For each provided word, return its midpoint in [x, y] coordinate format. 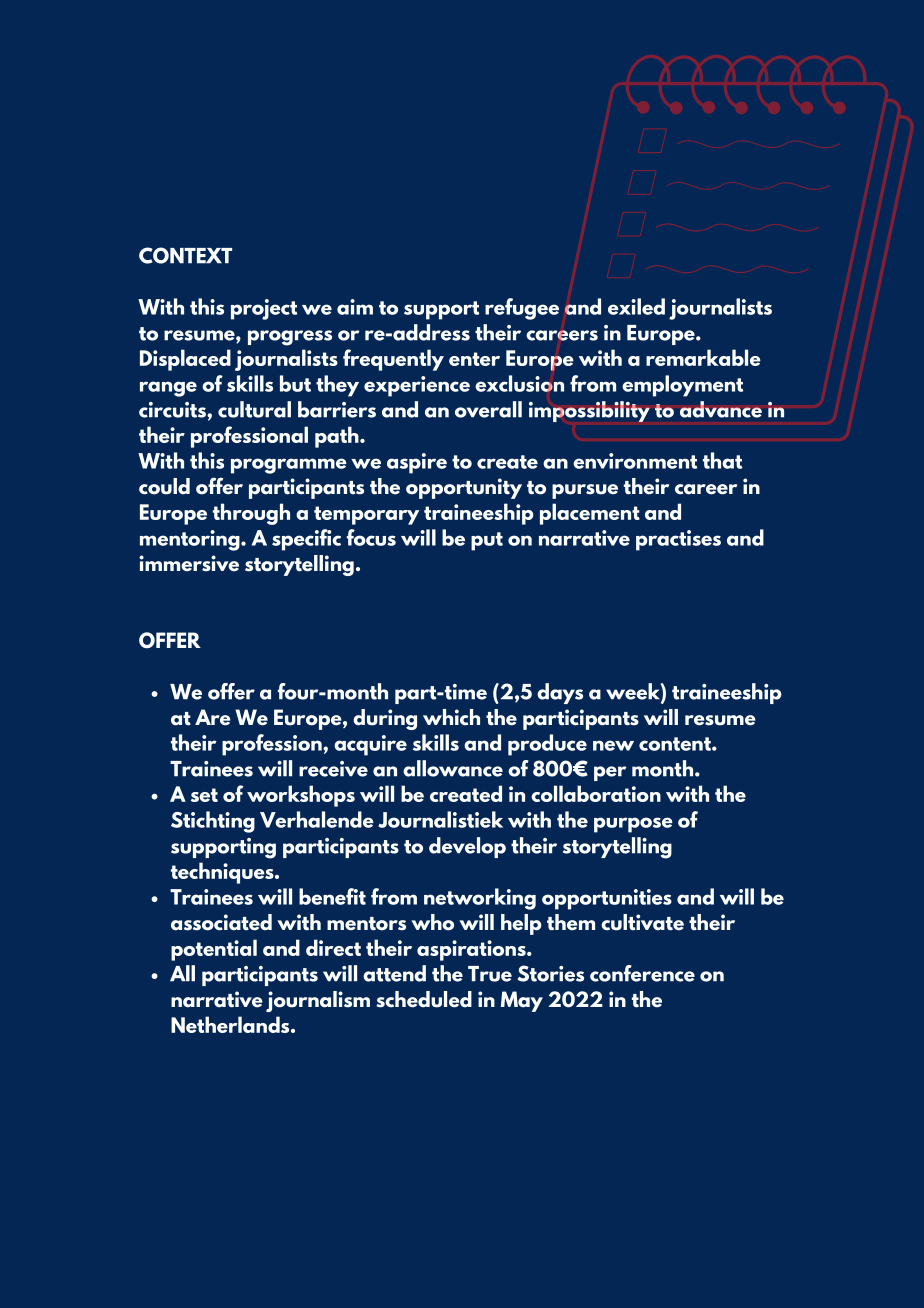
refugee [522, 309]
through [251, 514]
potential [214, 950]
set [204, 795]
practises [678, 540]
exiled [636, 306]
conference [642, 973]
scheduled [424, 999]
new [613, 745]
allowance [453, 768]
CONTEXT [185, 255]
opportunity [464, 488]
